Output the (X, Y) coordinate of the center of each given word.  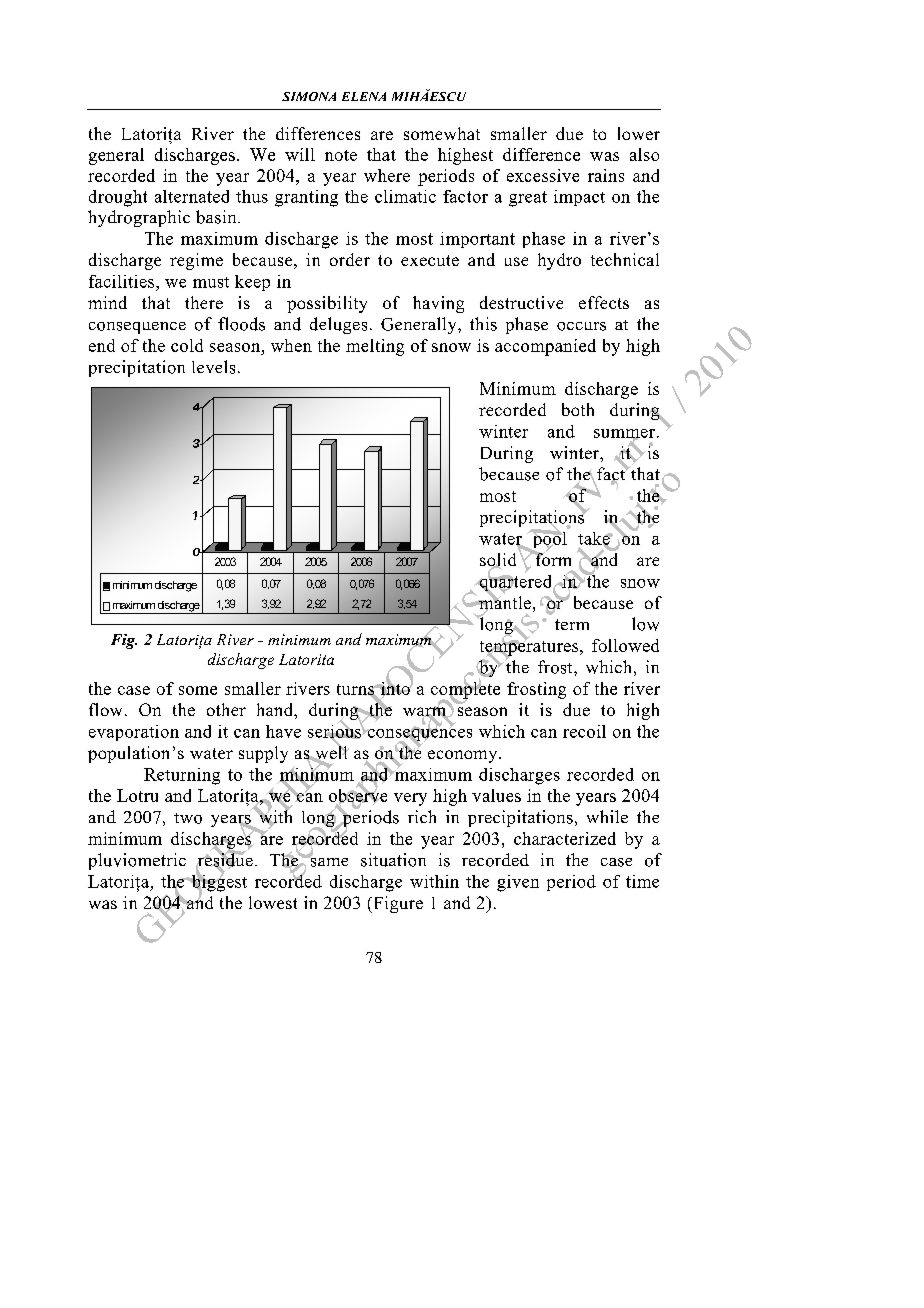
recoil (584, 731)
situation (393, 860)
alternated (192, 196)
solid (498, 561)
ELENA (364, 96)
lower (639, 133)
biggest (218, 883)
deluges (338, 325)
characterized (565, 838)
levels (213, 367)
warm (426, 712)
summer (624, 434)
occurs (581, 326)
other (226, 709)
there (204, 302)
